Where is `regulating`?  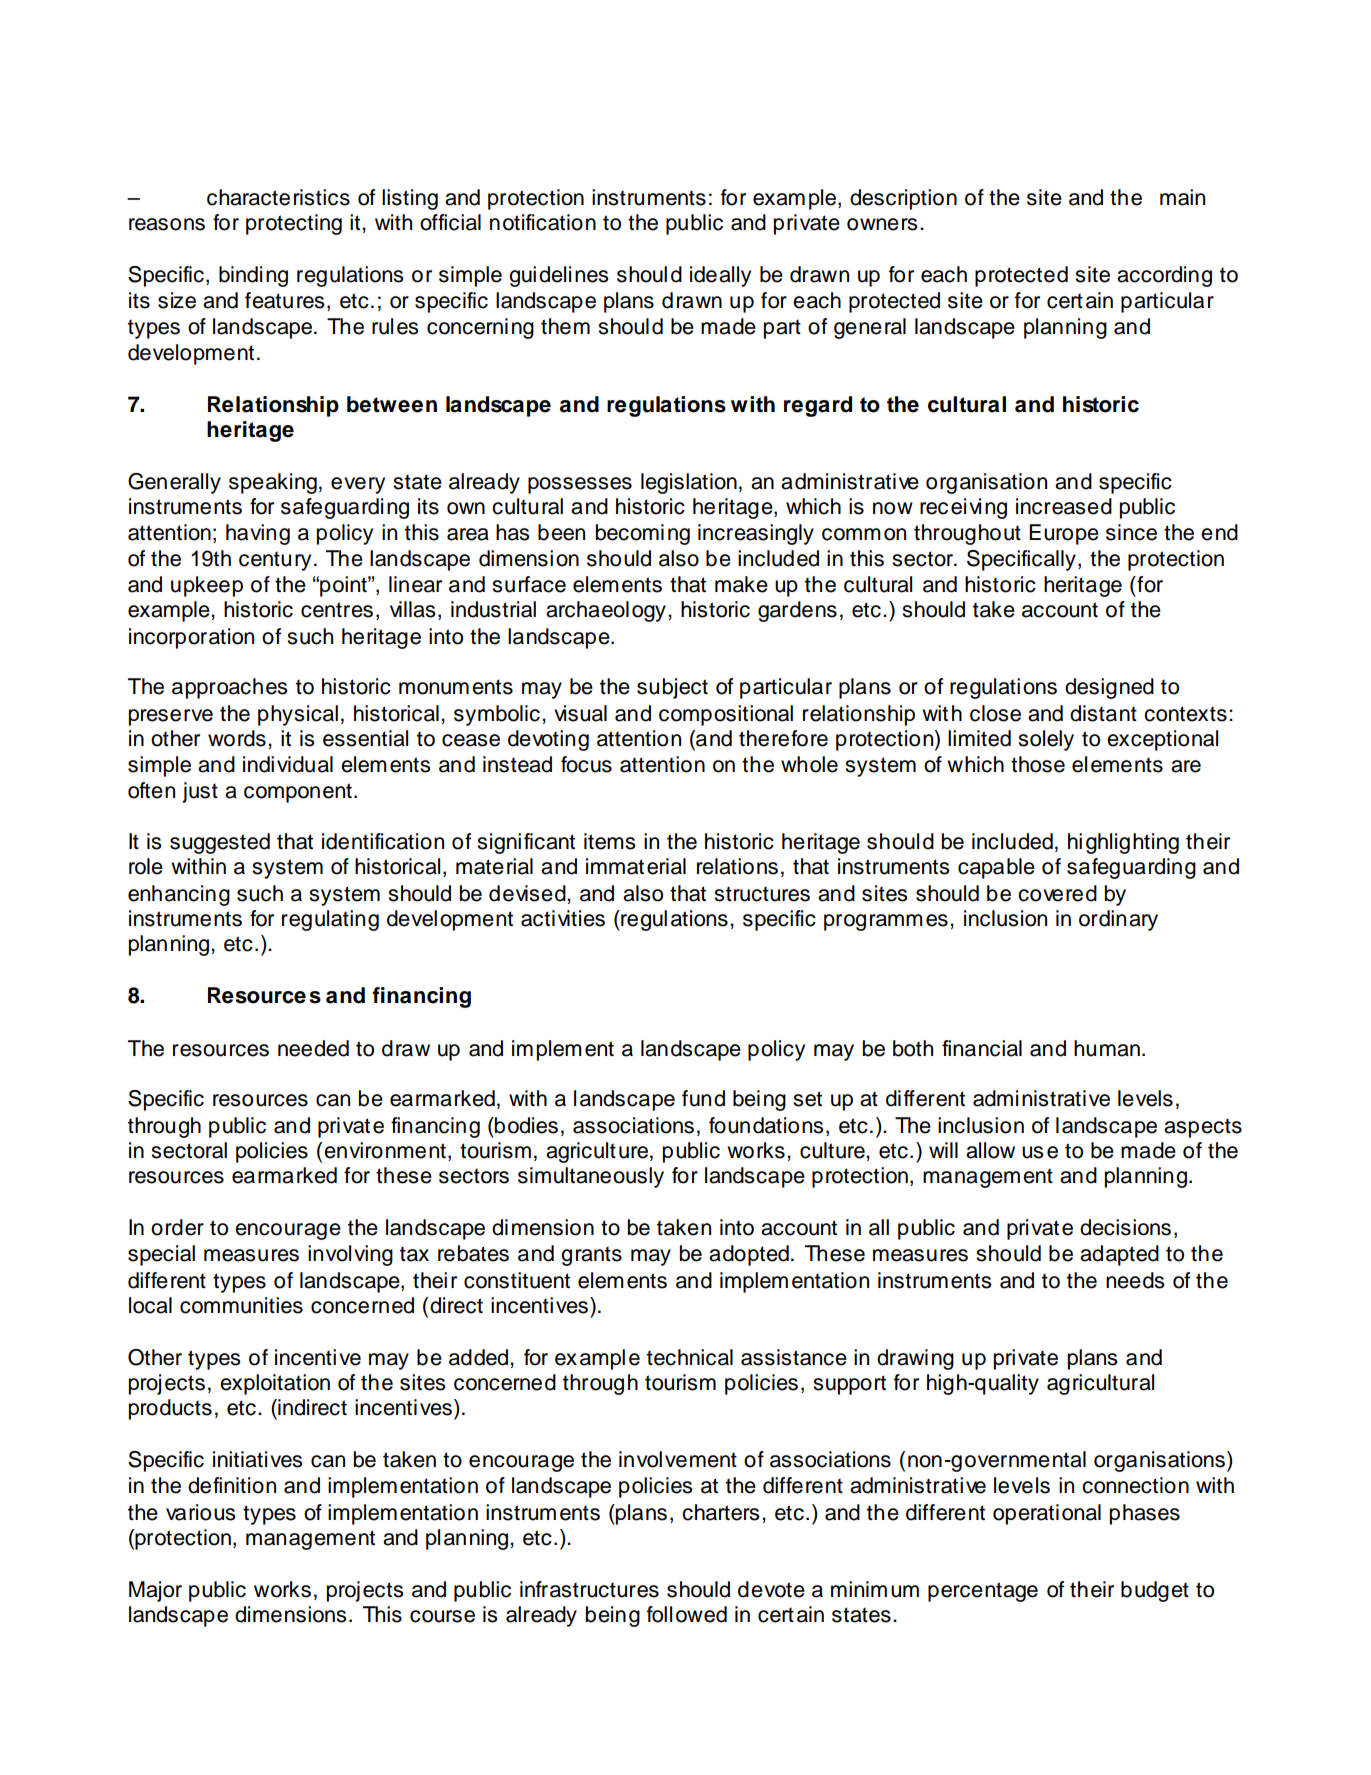
regulating is located at coordinates (330, 920).
